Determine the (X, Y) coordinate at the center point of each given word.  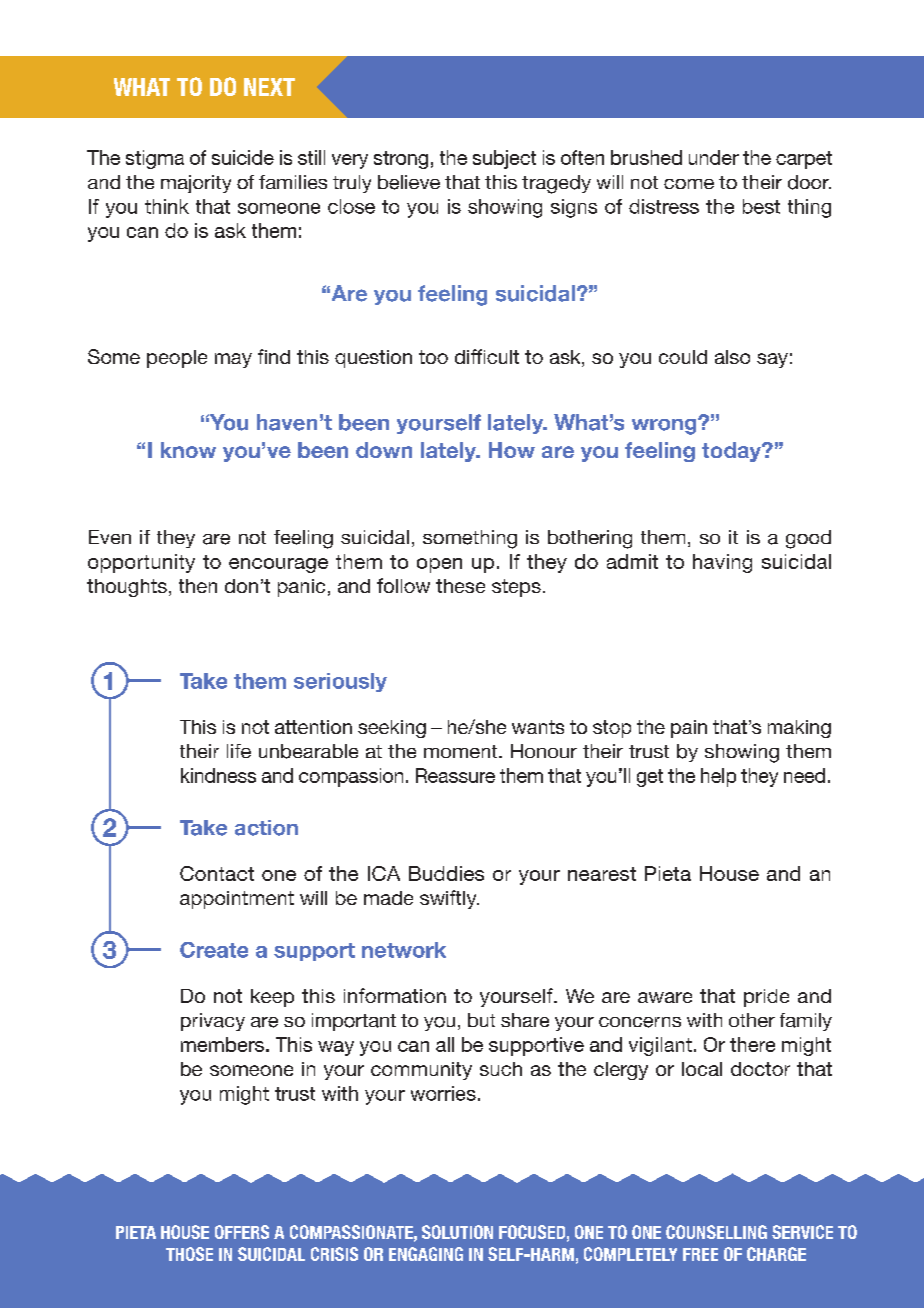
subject (504, 159)
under (714, 157)
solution (457, 1232)
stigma (155, 159)
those (189, 1254)
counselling (716, 1232)
